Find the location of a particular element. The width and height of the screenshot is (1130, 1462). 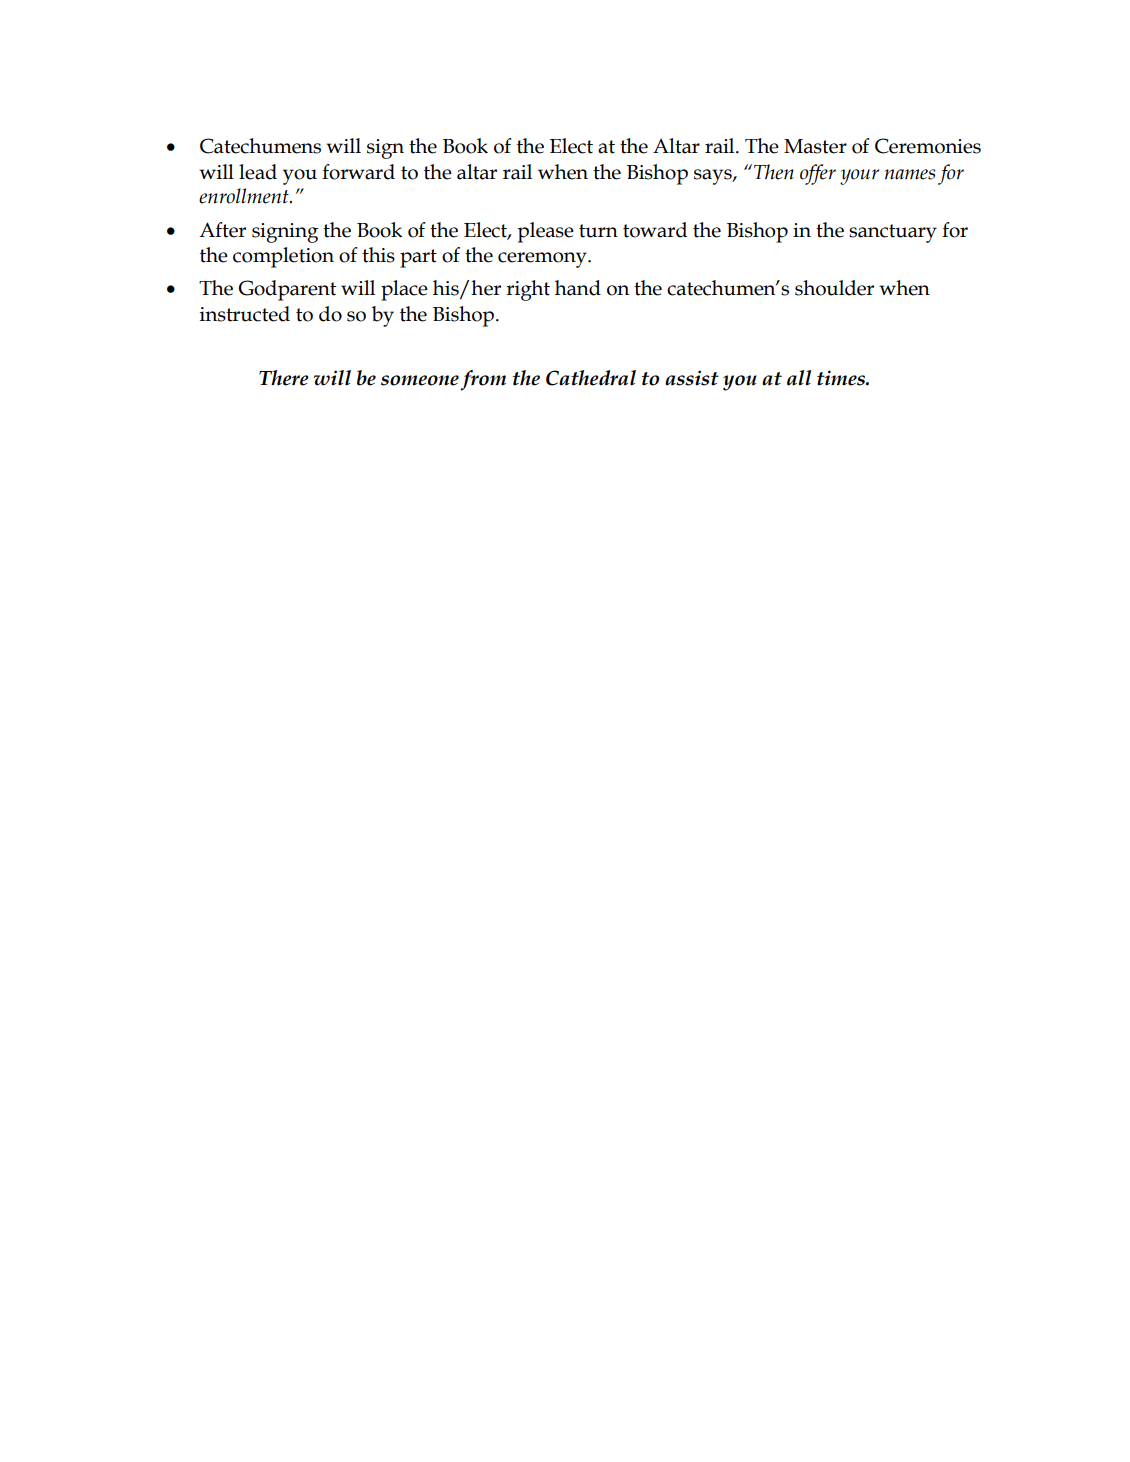

instructed is located at coordinates (245, 314).
